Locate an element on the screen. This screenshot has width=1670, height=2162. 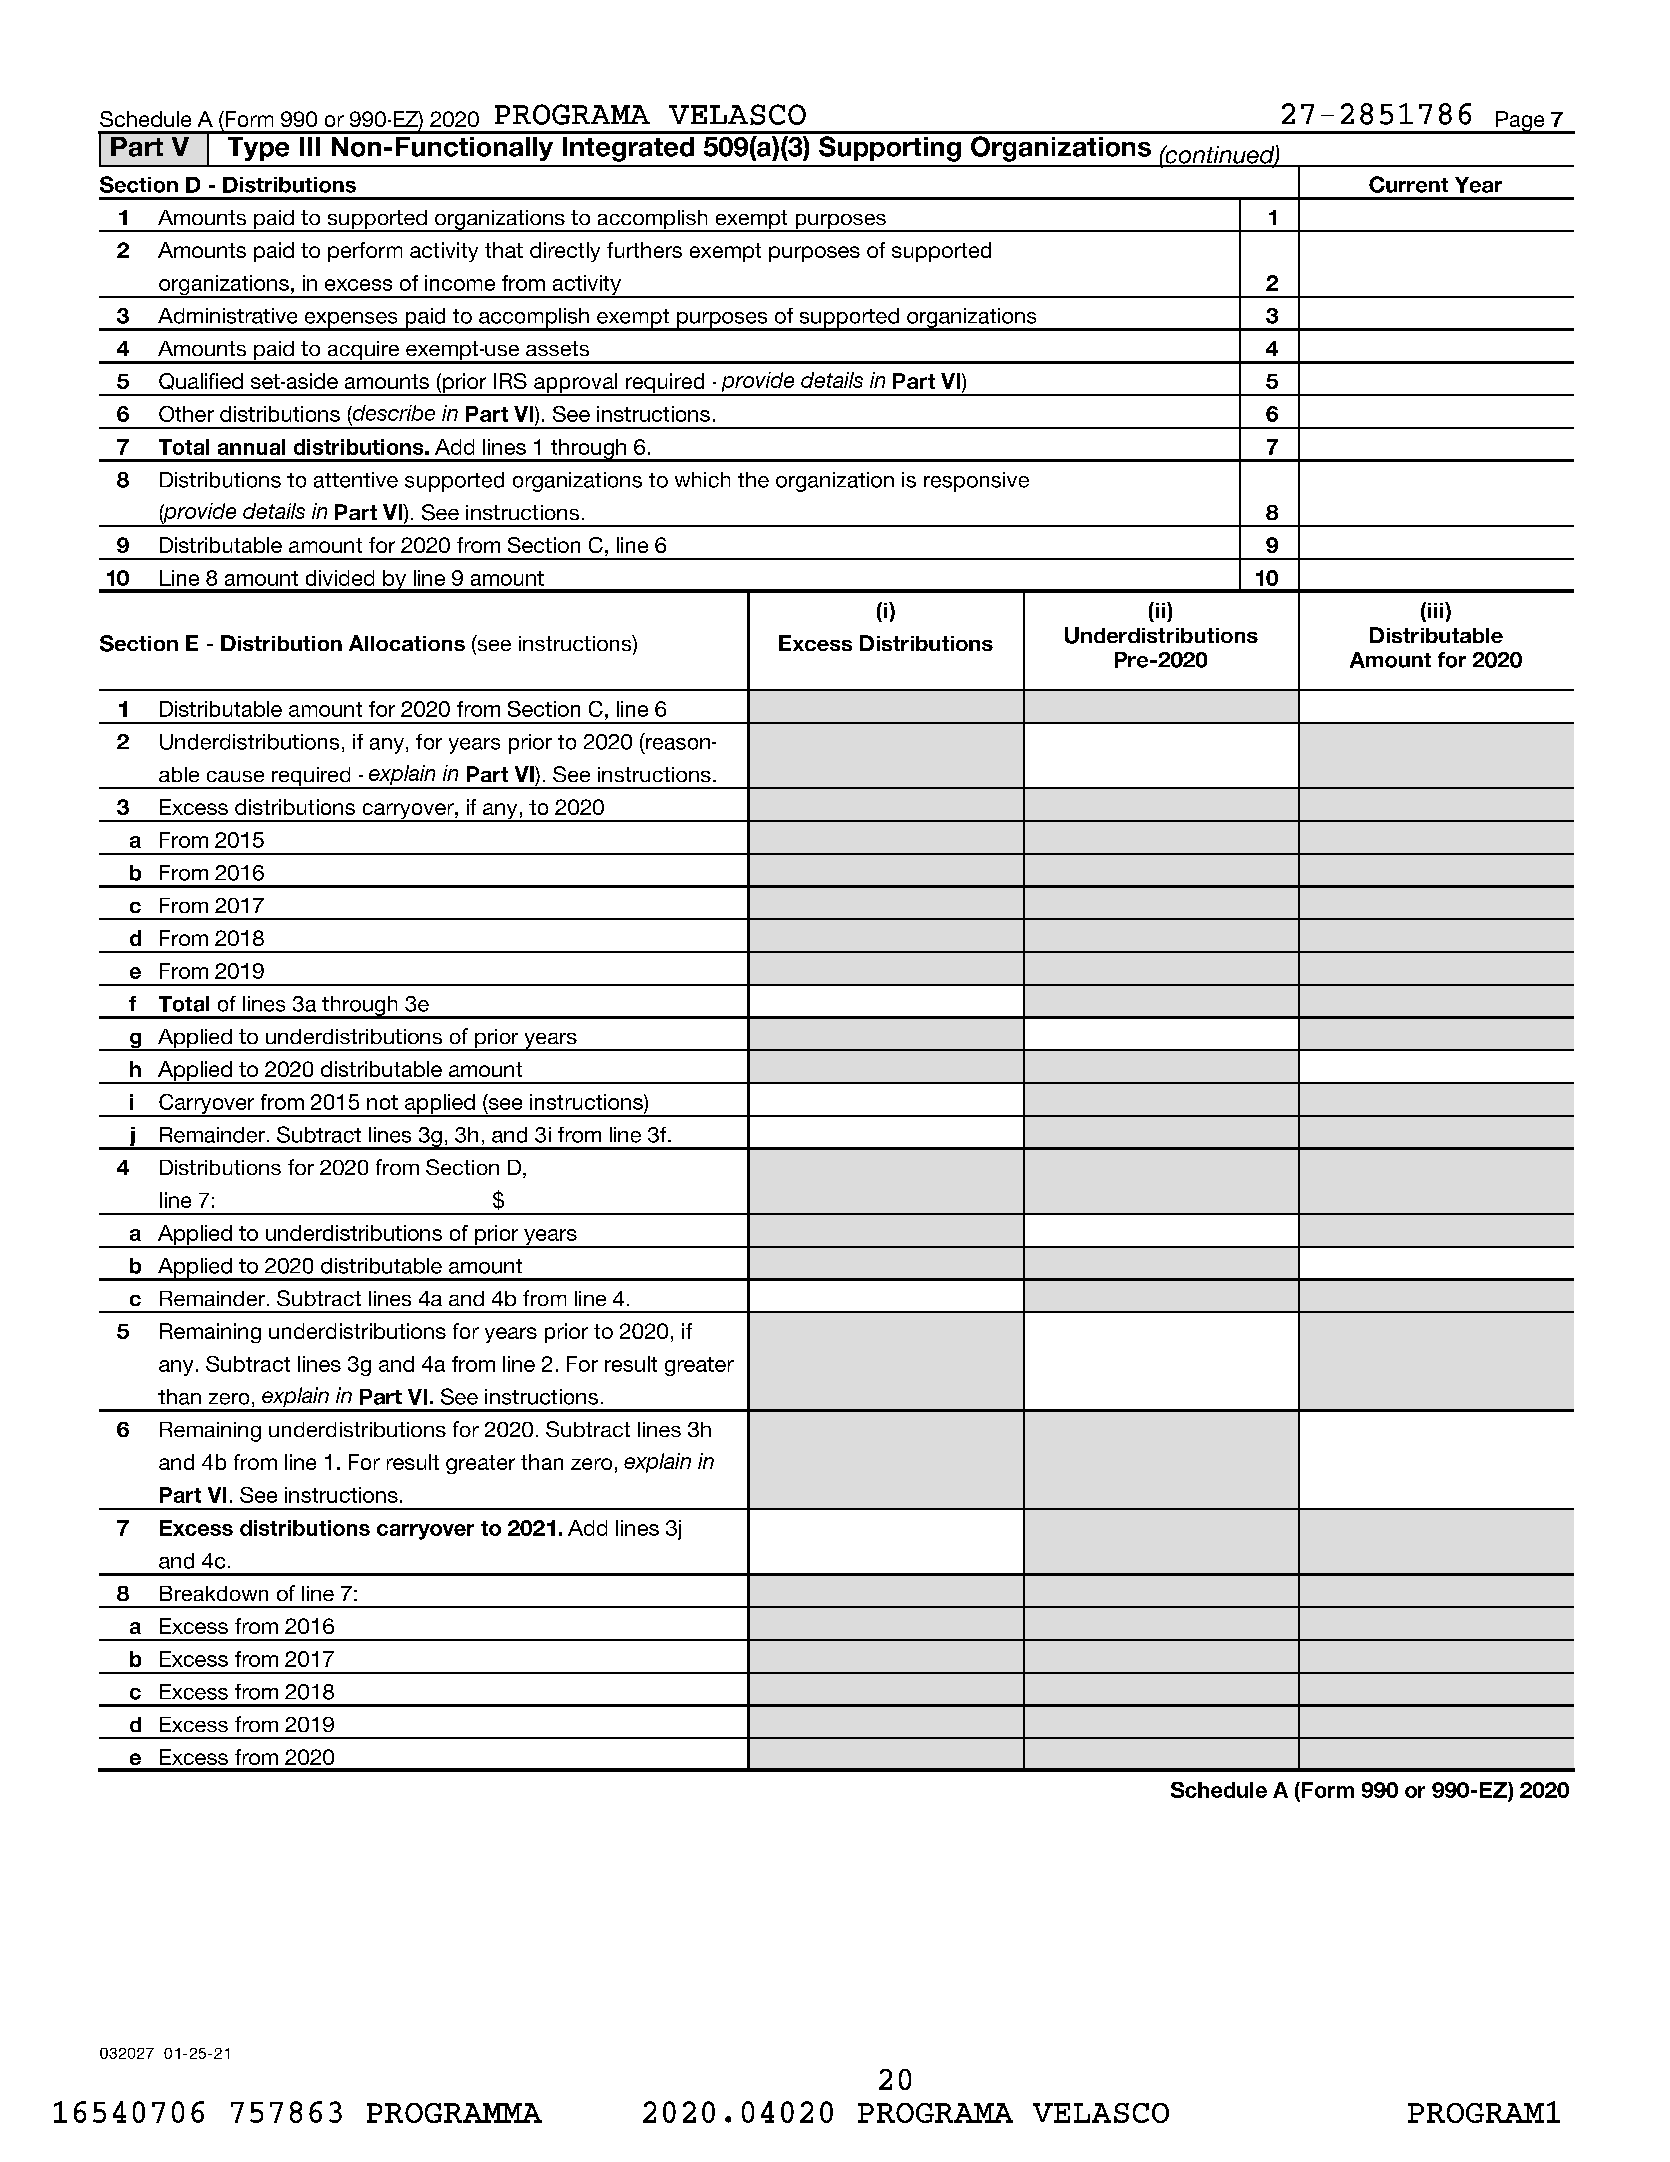
Breakdown is located at coordinates (214, 1593).
